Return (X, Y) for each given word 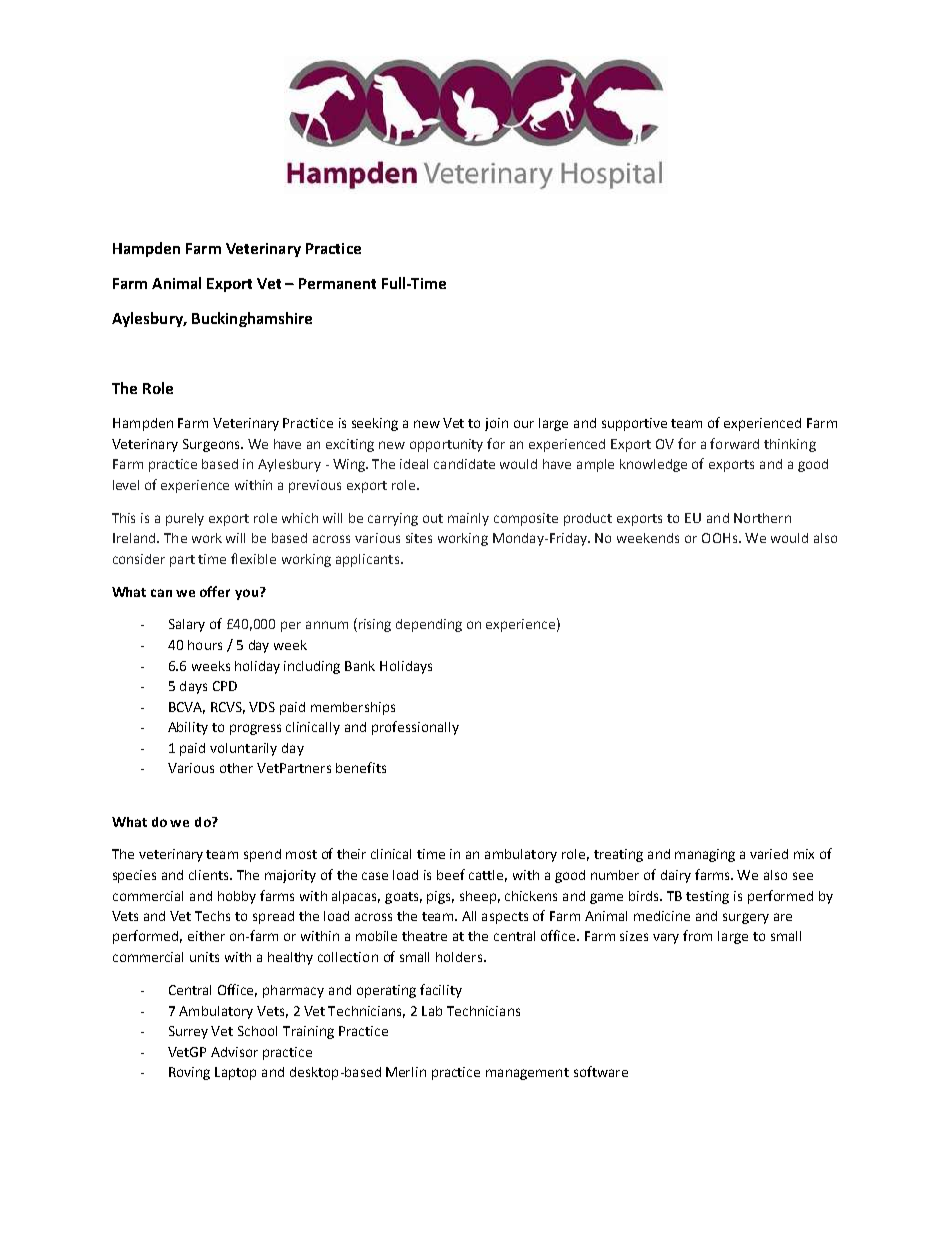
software (601, 1071)
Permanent (337, 283)
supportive (634, 424)
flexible (253, 558)
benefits (361, 767)
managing (705, 855)
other (236, 768)
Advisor (234, 1052)
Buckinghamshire (252, 319)
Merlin (406, 1072)
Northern (762, 518)
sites (419, 538)
